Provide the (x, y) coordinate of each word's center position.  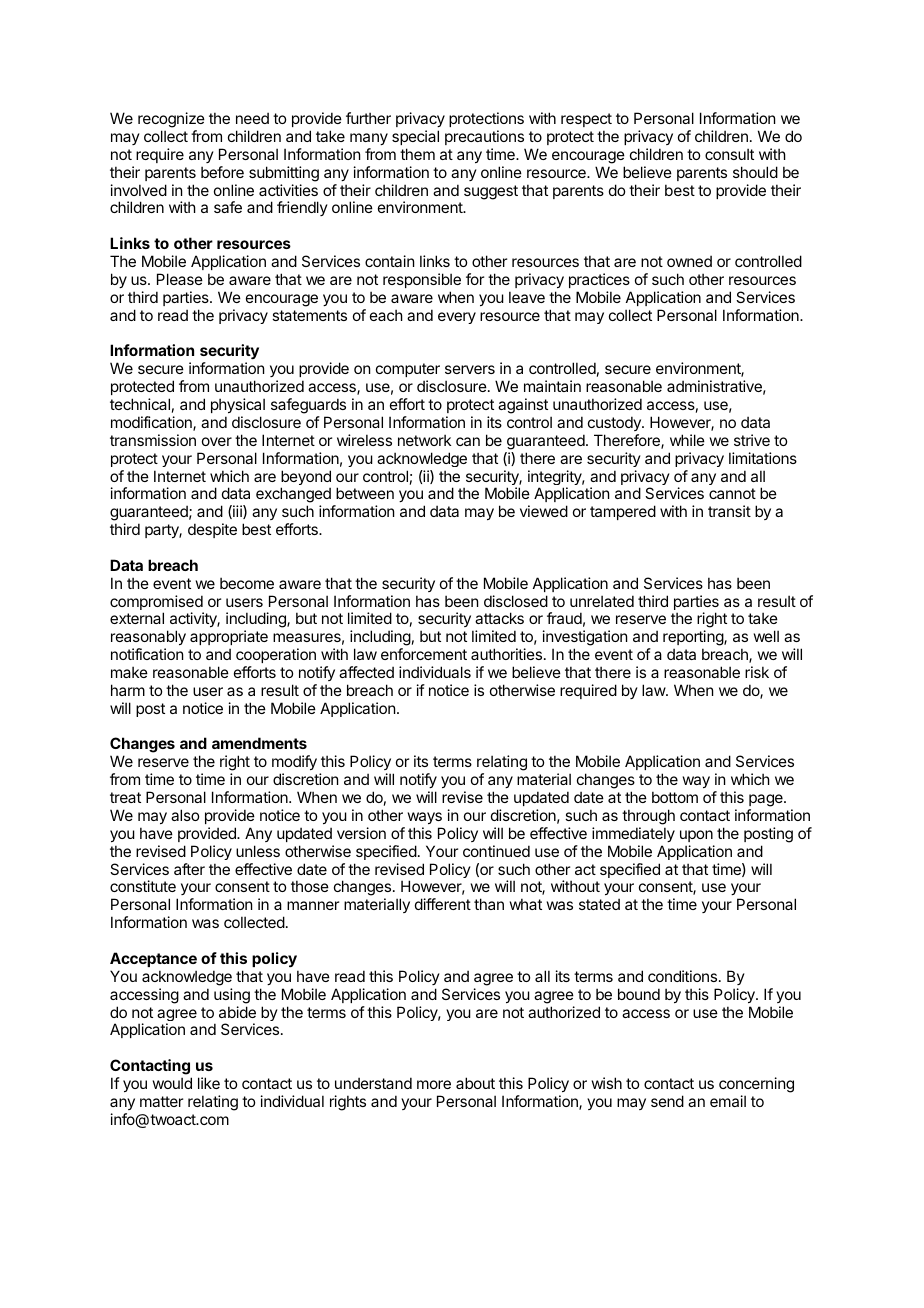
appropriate (229, 637)
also (185, 815)
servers (470, 369)
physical (238, 405)
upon (696, 836)
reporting (694, 639)
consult (729, 154)
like (209, 1083)
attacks (499, 618)
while (687, 440)
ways (425, 818)
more (434, 1084)
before (222, 172)
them (417, 154)
